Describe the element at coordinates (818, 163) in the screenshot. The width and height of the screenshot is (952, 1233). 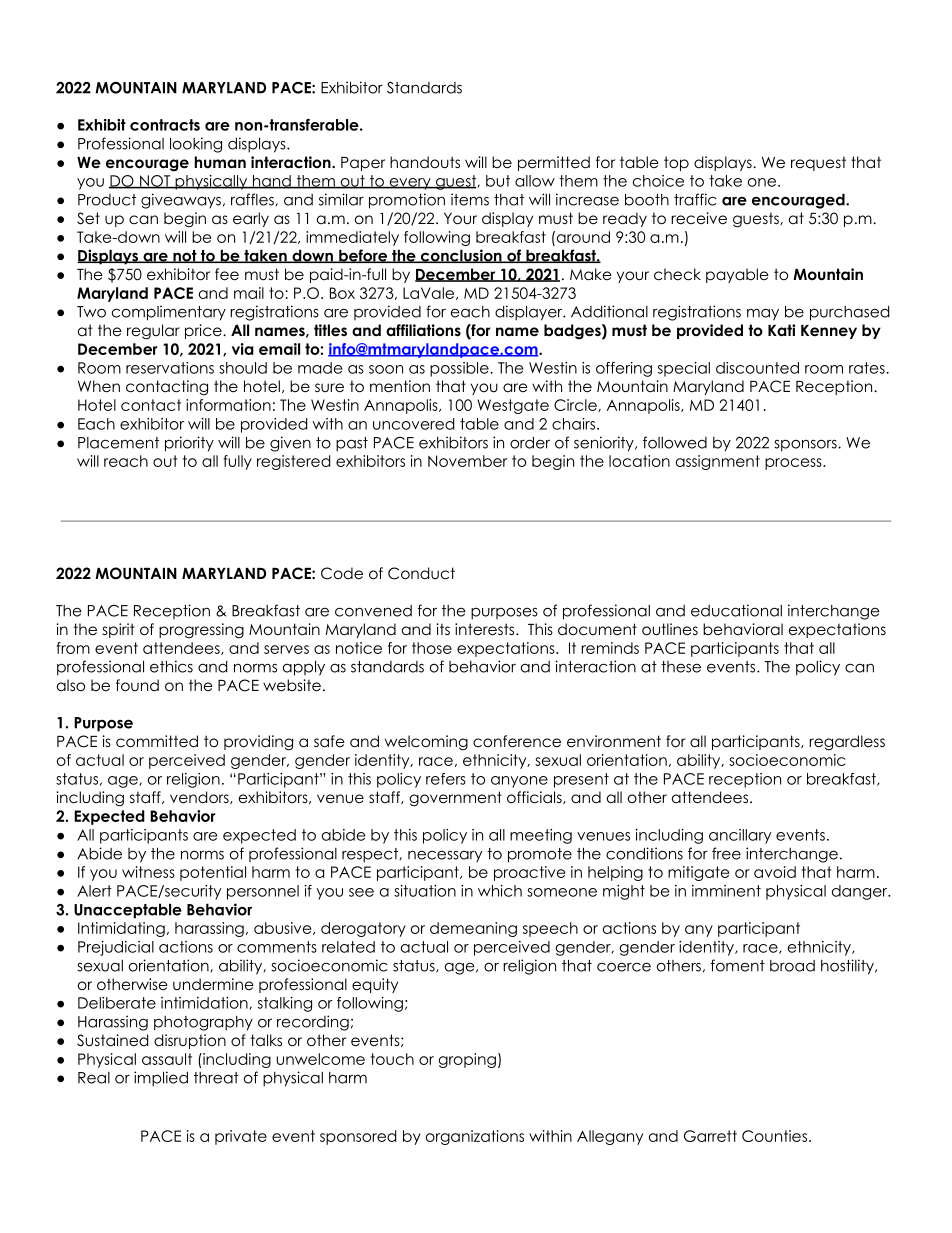
I see `request` at that location.
